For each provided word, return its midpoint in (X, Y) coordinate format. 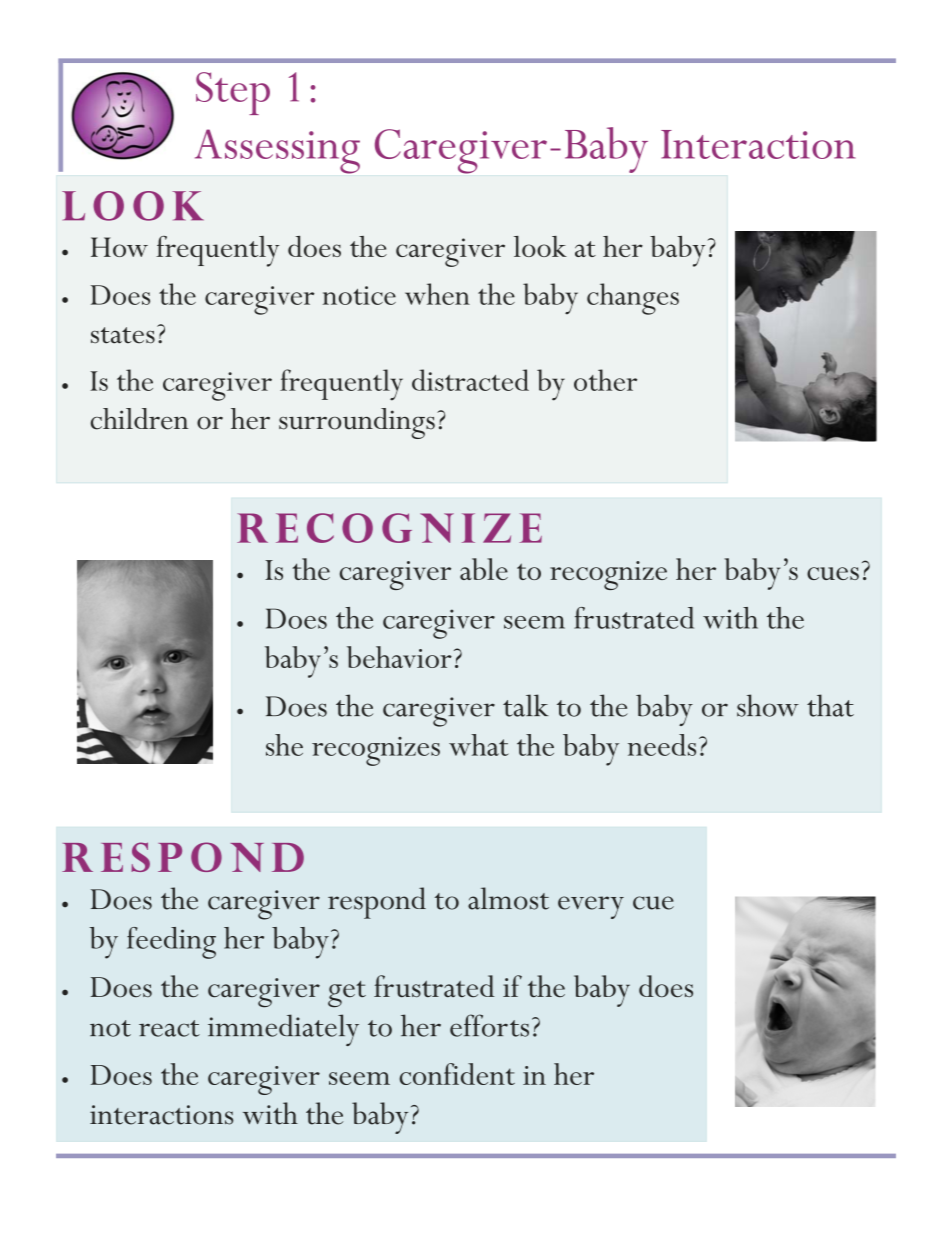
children (139, 419)
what (479, 745)
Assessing (277, 151)
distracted (470, 380)
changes (633, 299)
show (768, 705)
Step (233, 93)
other (605, 380)
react (169, 1028)
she (284, 745)
